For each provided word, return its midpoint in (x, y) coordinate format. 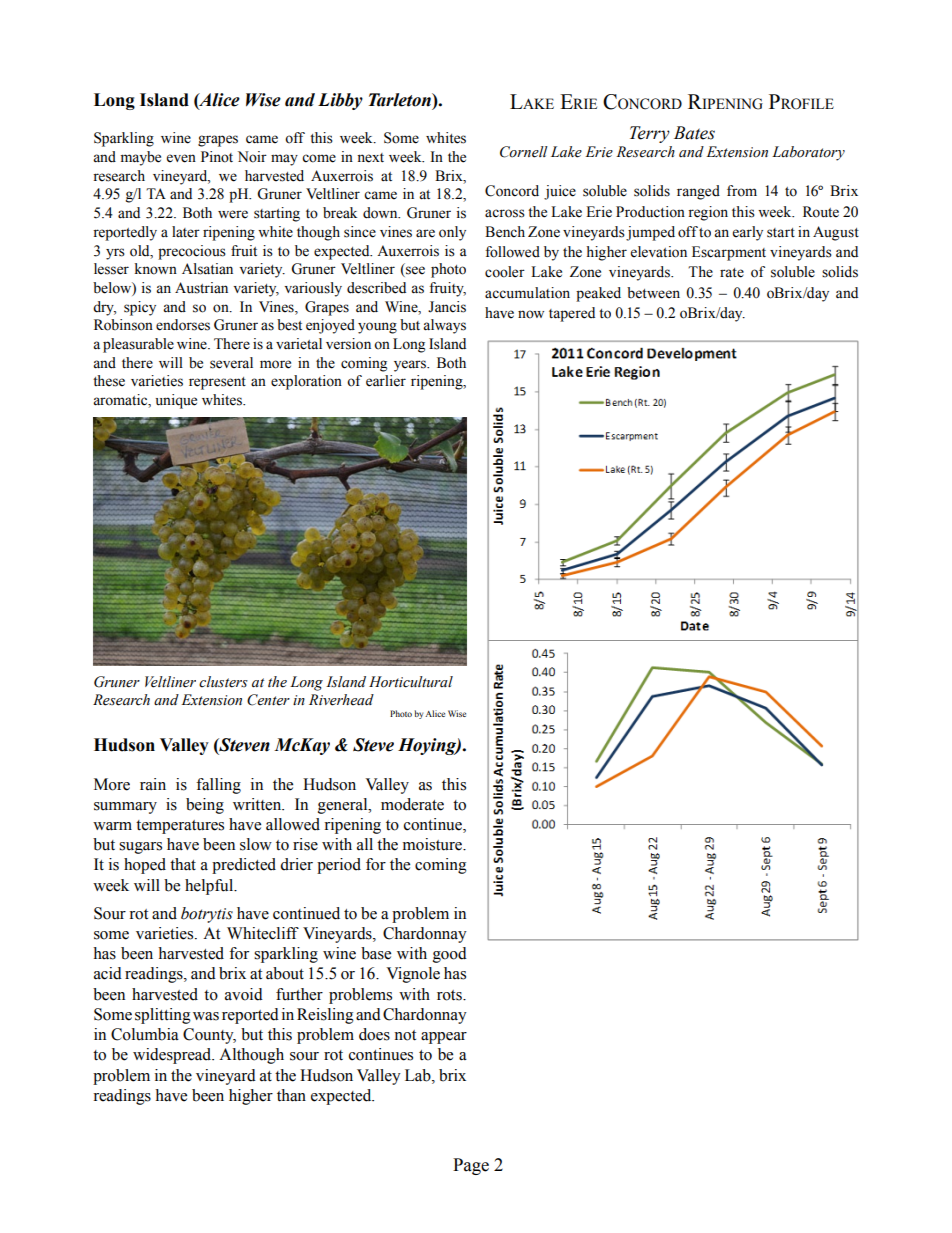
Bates (694, 133)
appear (444, 1038)
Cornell (524, 152)
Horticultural (411, 682)
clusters (223, 682)
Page (471, 1166)
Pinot (217, 157)
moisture (433, 844)
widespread (173, 1056)
